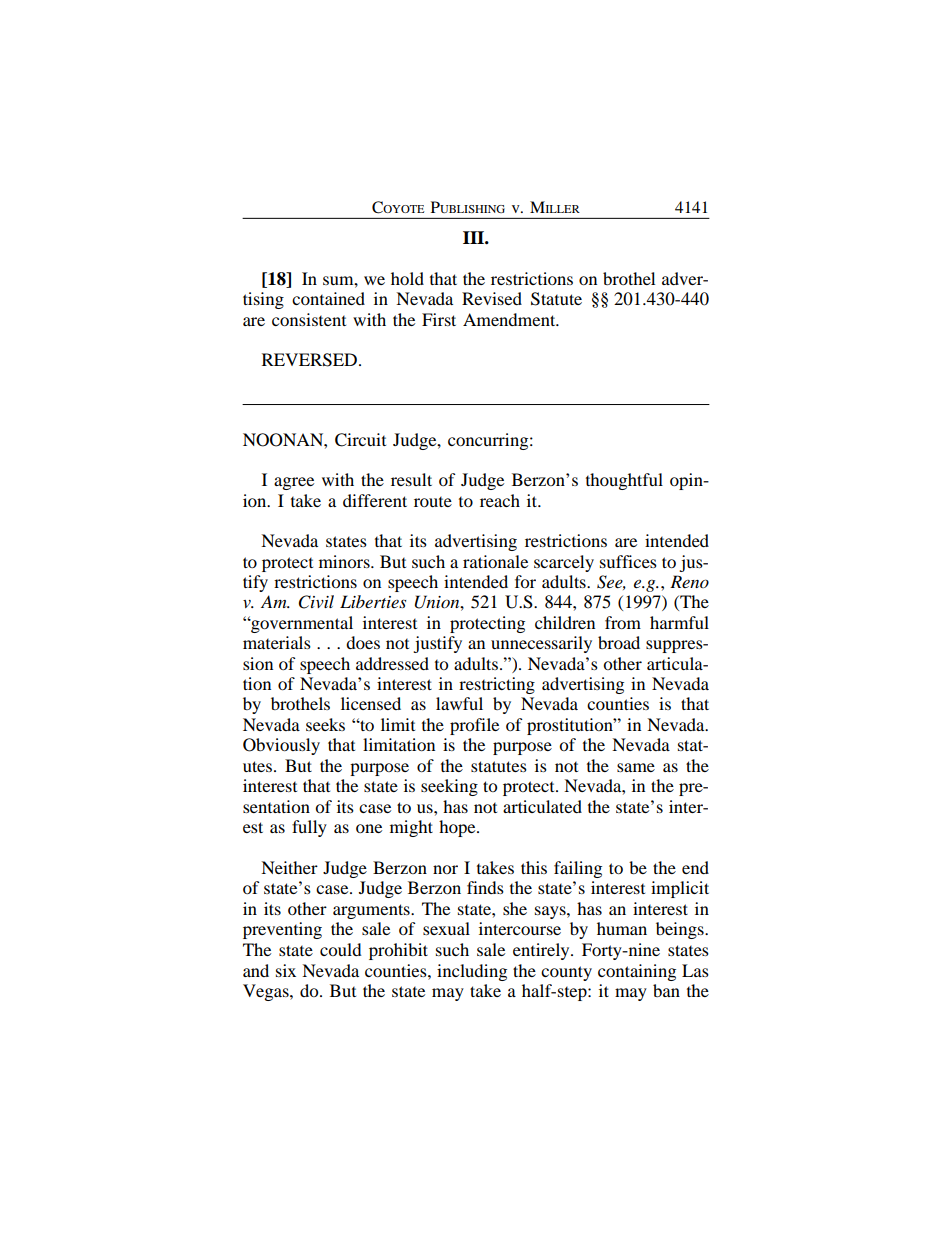  Describe the element at coordinates (500, 500) in the page. I see `reach` at that location.
